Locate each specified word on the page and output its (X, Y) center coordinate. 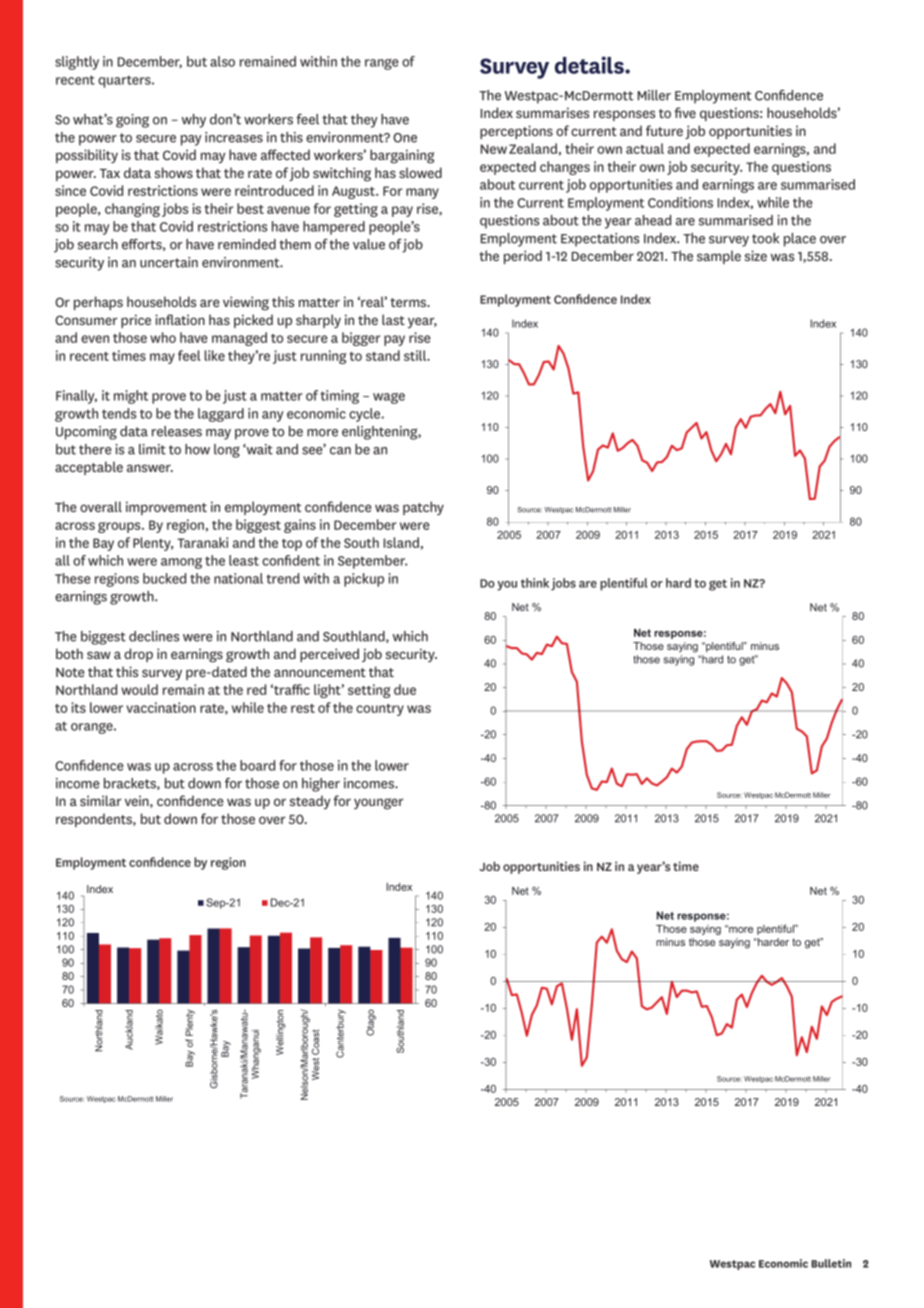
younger (378, 804)
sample (719, 257)
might (131, 397)
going (132, 121)
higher (321, 785)
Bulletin (831, 1263)
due (405, 689)
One (405, 138)
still (416, 355)
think (535, 583)
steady (310, 802)
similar (100, 800)
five (685, 112)
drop (138, 655)
